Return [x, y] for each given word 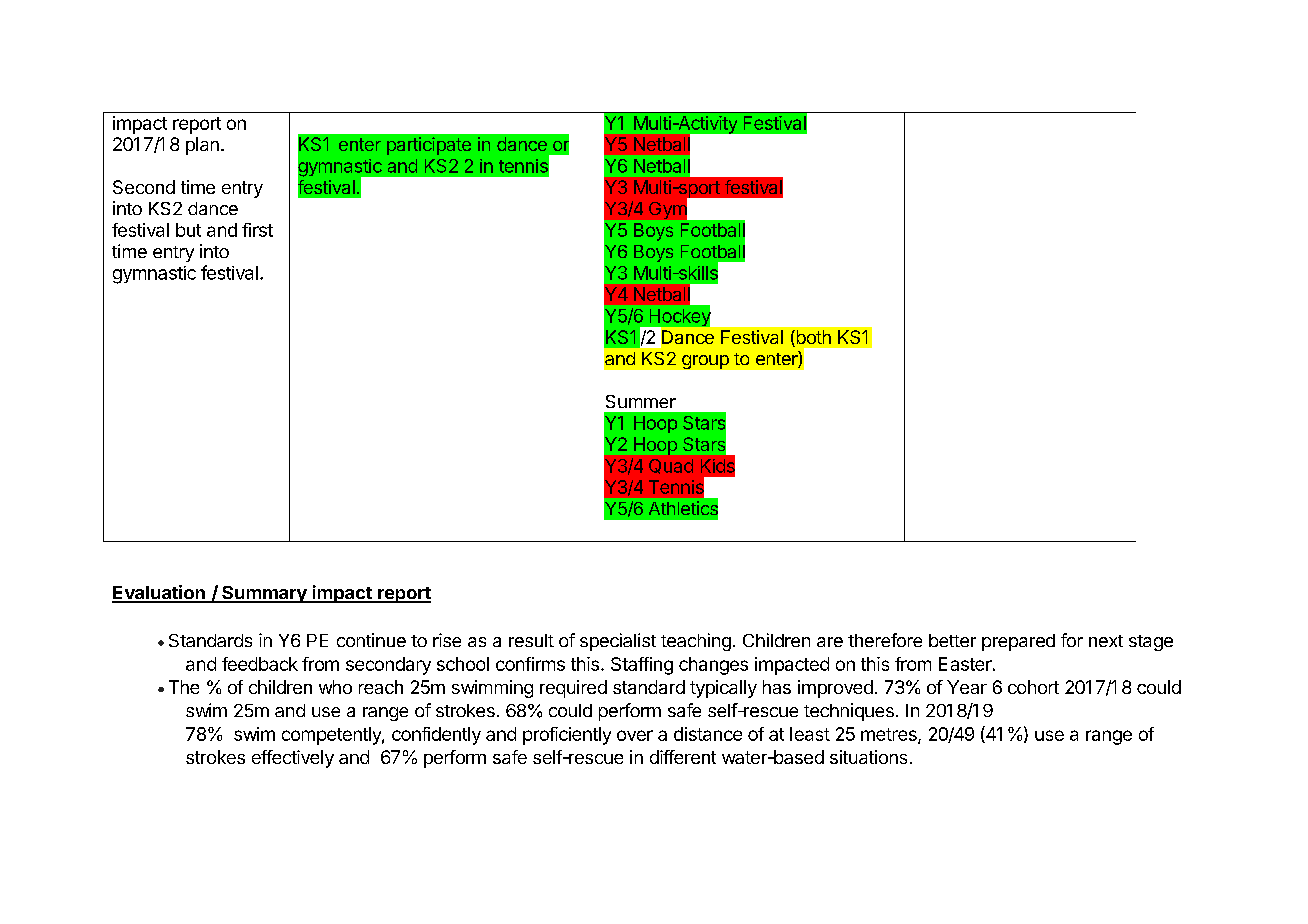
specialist [618, 642]
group [705, 362]
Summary [264, 594]
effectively [293, 759]
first [257, 230]
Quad [671, 466]
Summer [641, 401]
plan [202, 146]
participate [429, 146]
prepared [1018, 642]
